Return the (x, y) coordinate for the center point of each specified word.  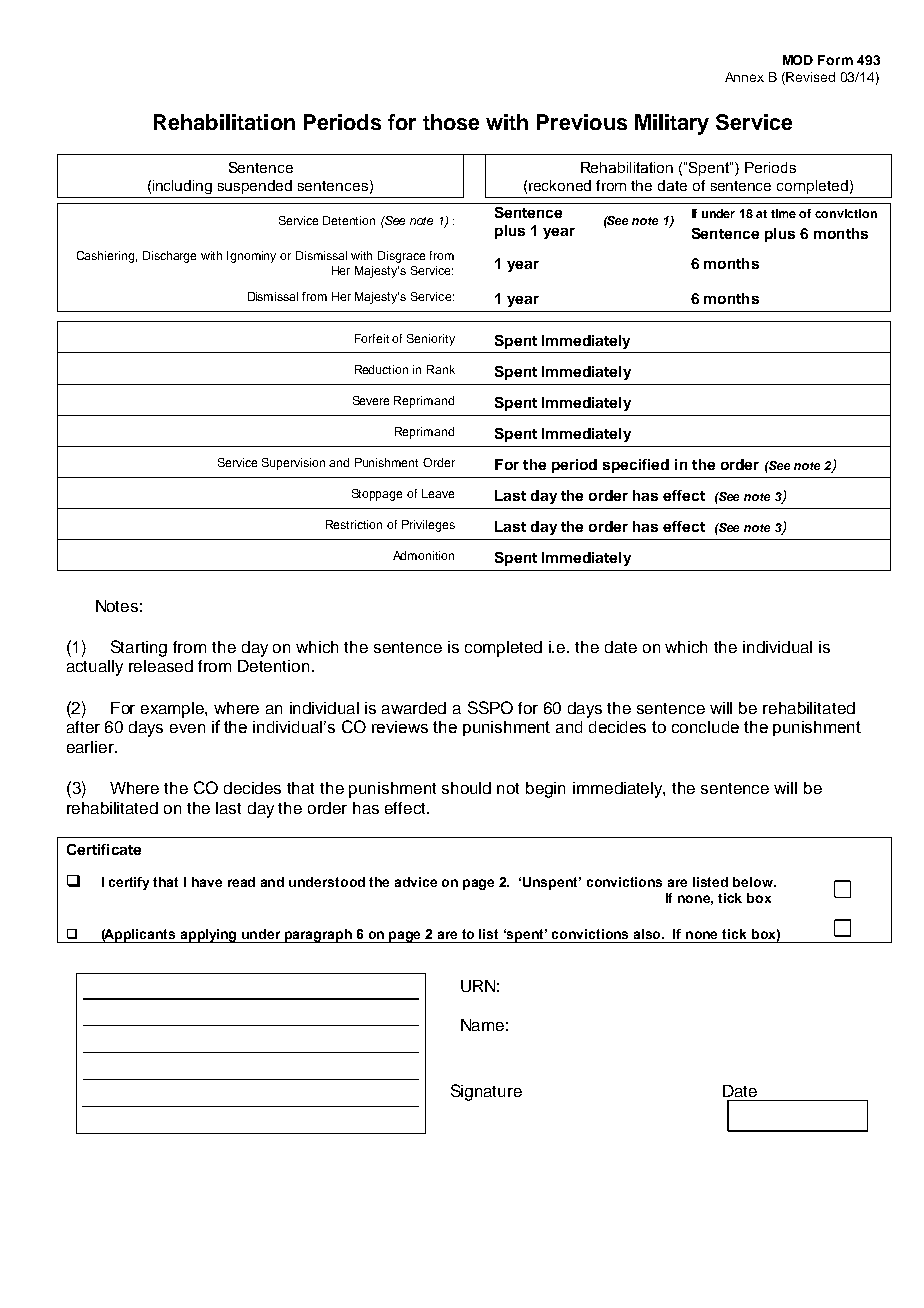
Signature (486, 1092)
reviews (400, 727)
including (182, 187)
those (451, 122)
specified (636, 466)
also (649, 934)
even (187, 728)
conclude (705, 727)
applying (209, 936)
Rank (441, 369)
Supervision (293, 464)
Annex (744, 77)
